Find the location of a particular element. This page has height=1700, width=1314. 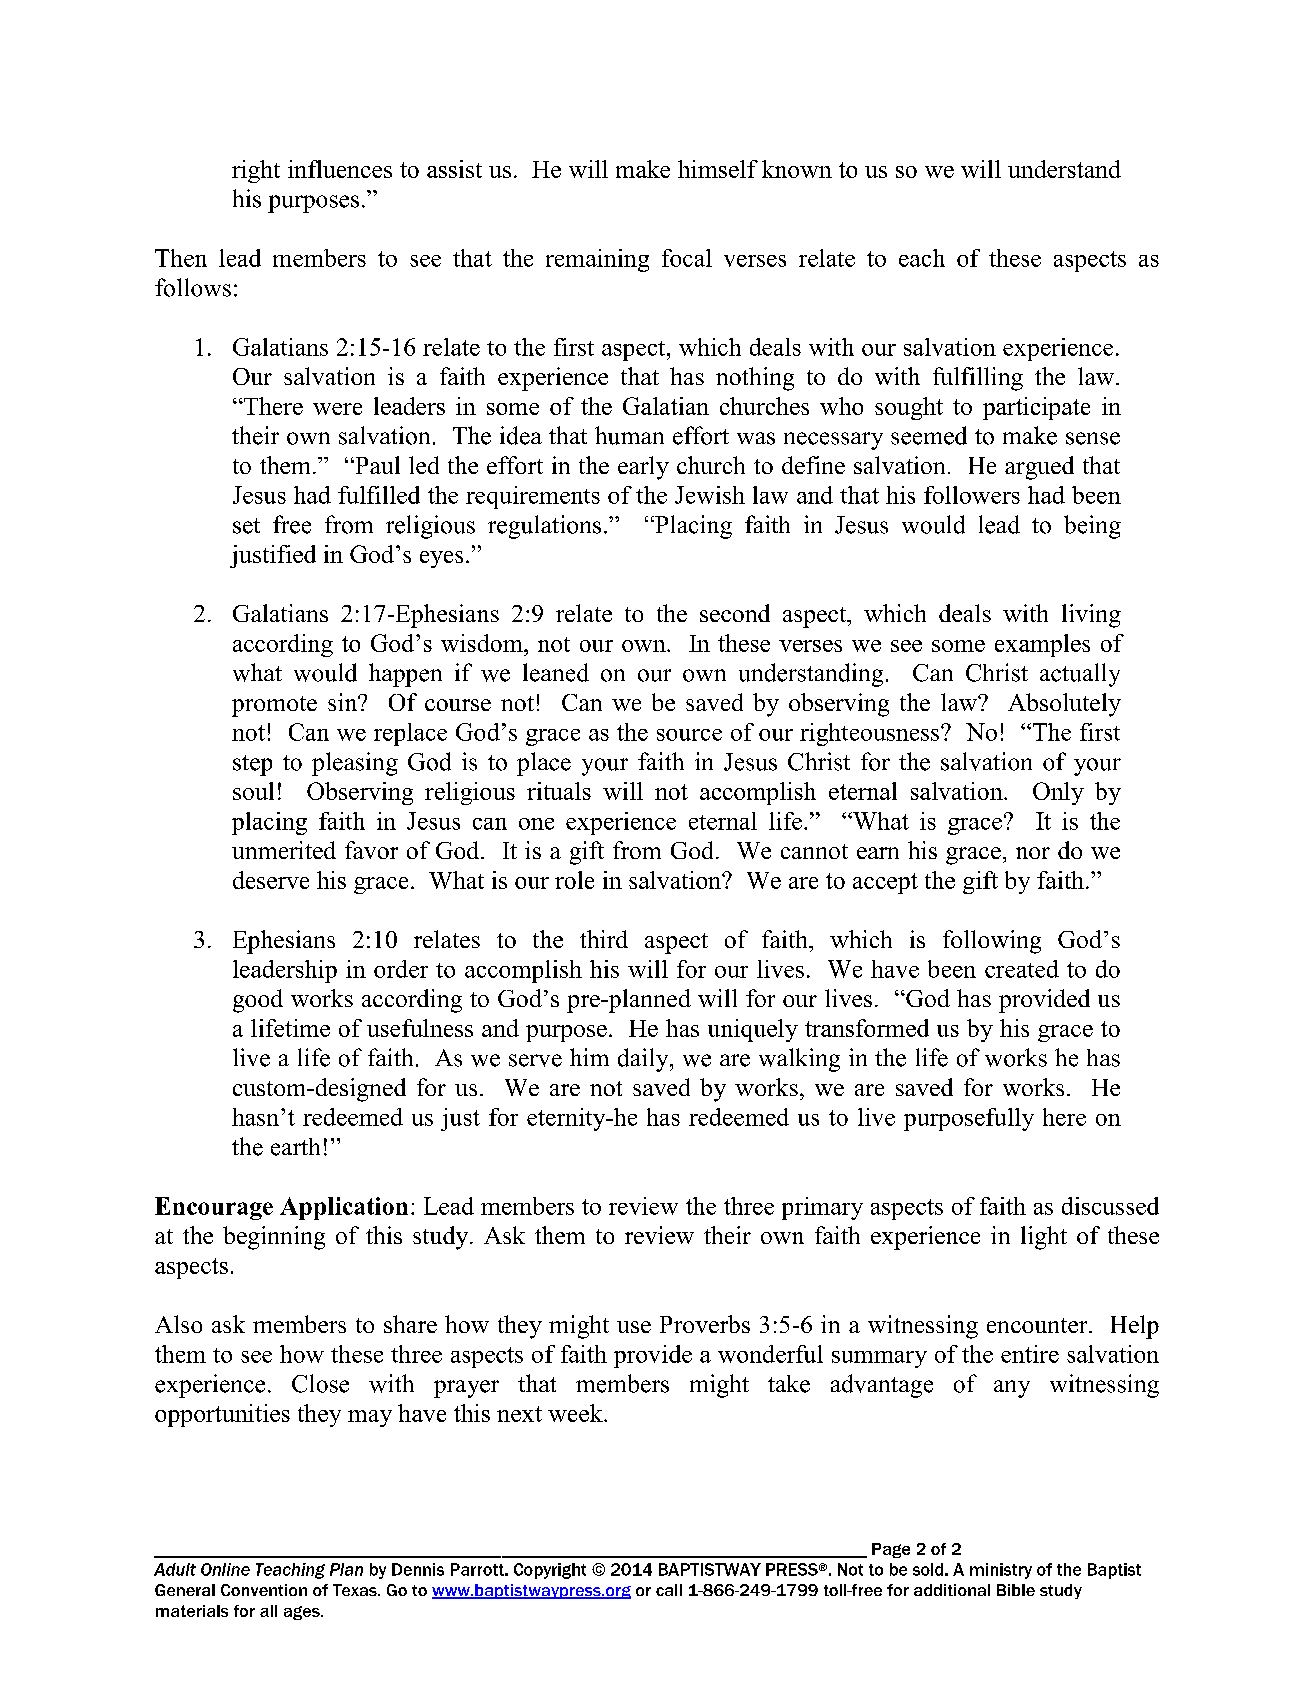

Proverbs is located at coordinates (705, 1324).
